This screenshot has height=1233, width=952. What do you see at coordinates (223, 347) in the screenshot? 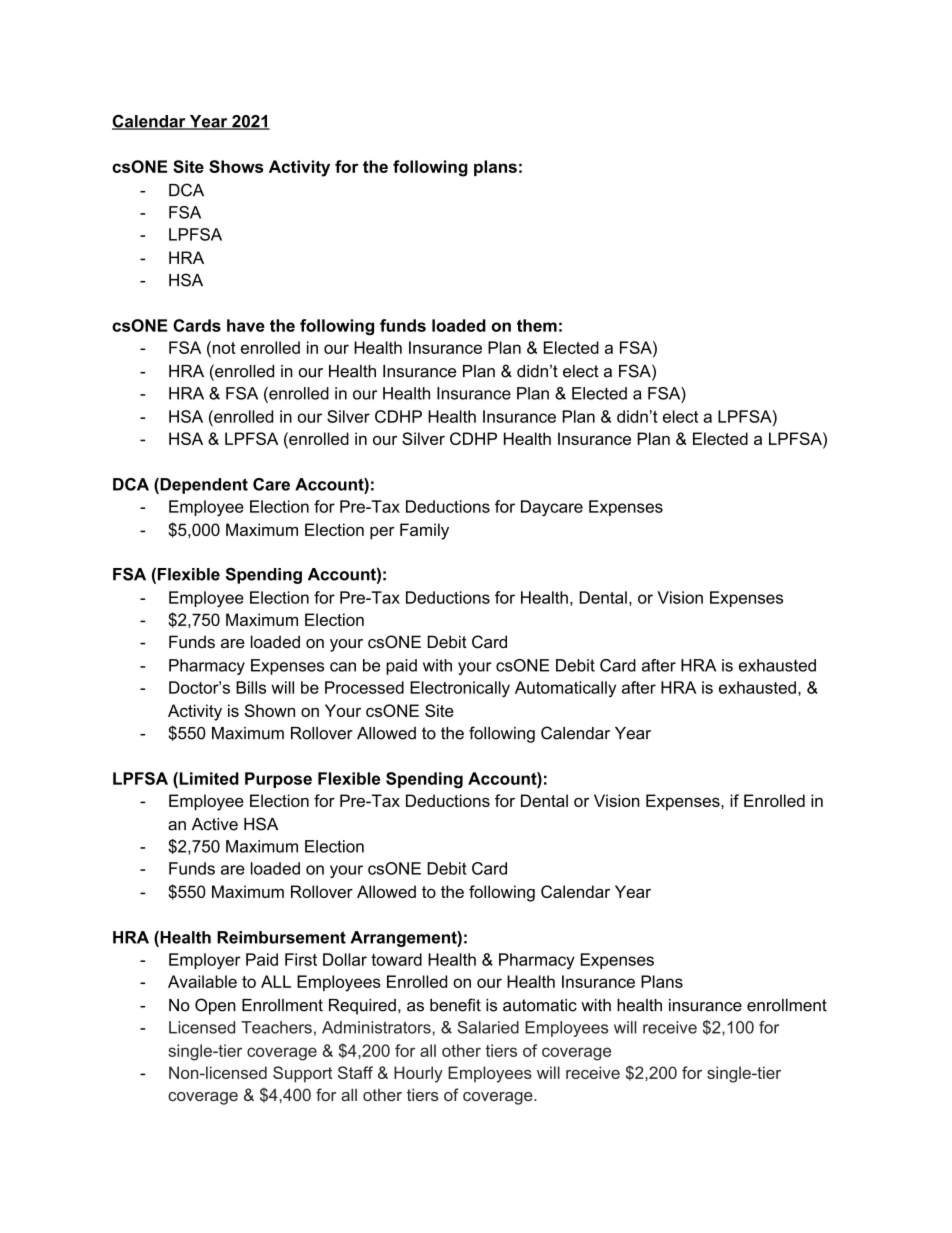
I see `not` at bounding box center [223, 347].
